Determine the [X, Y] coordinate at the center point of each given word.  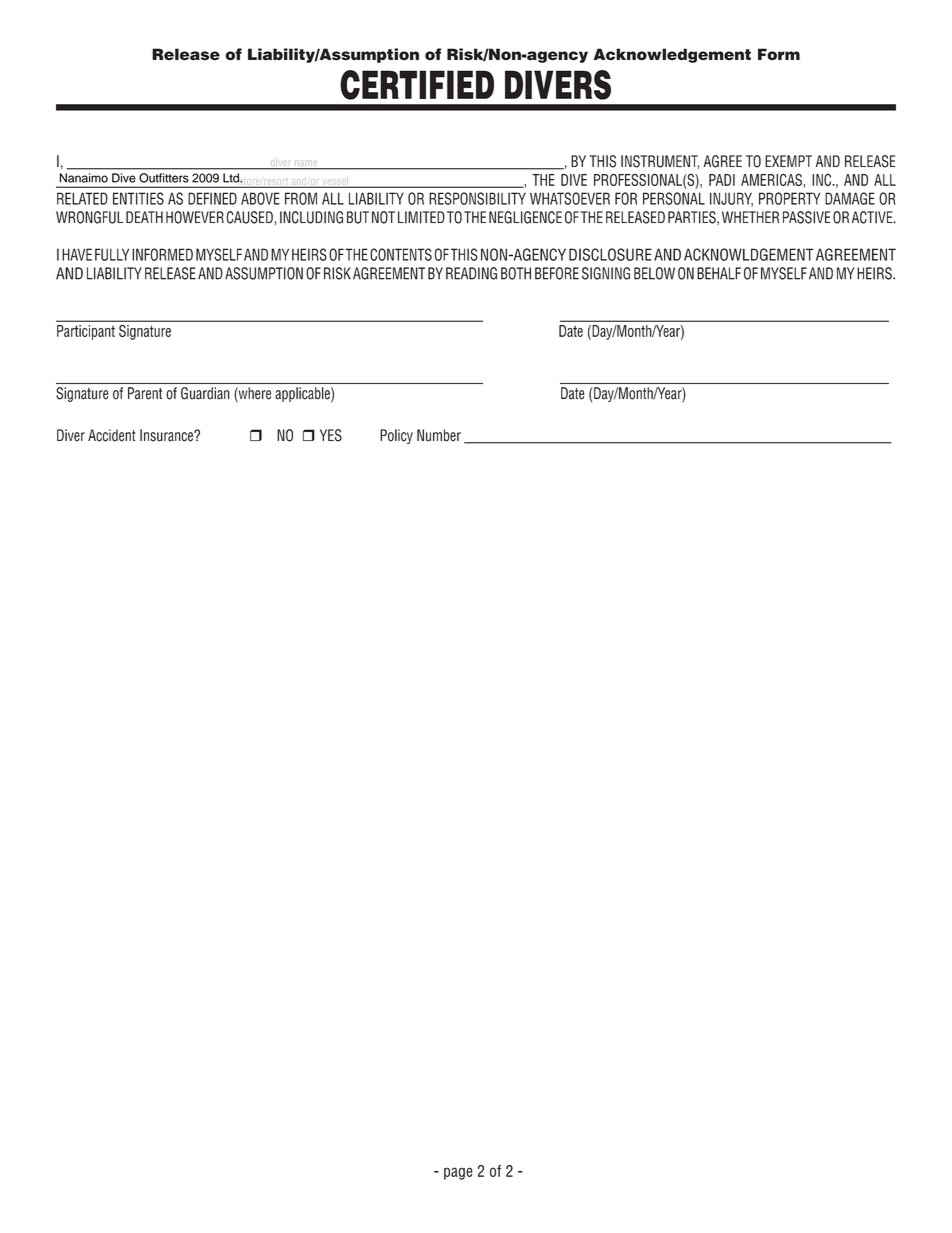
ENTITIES [138, 198]
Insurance [167, 435]
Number [439, 435]
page [458, 1173]
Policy [396, 436]
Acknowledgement [672, 55]
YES [331, 435]
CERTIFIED [417, 85]
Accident [112, 435]
